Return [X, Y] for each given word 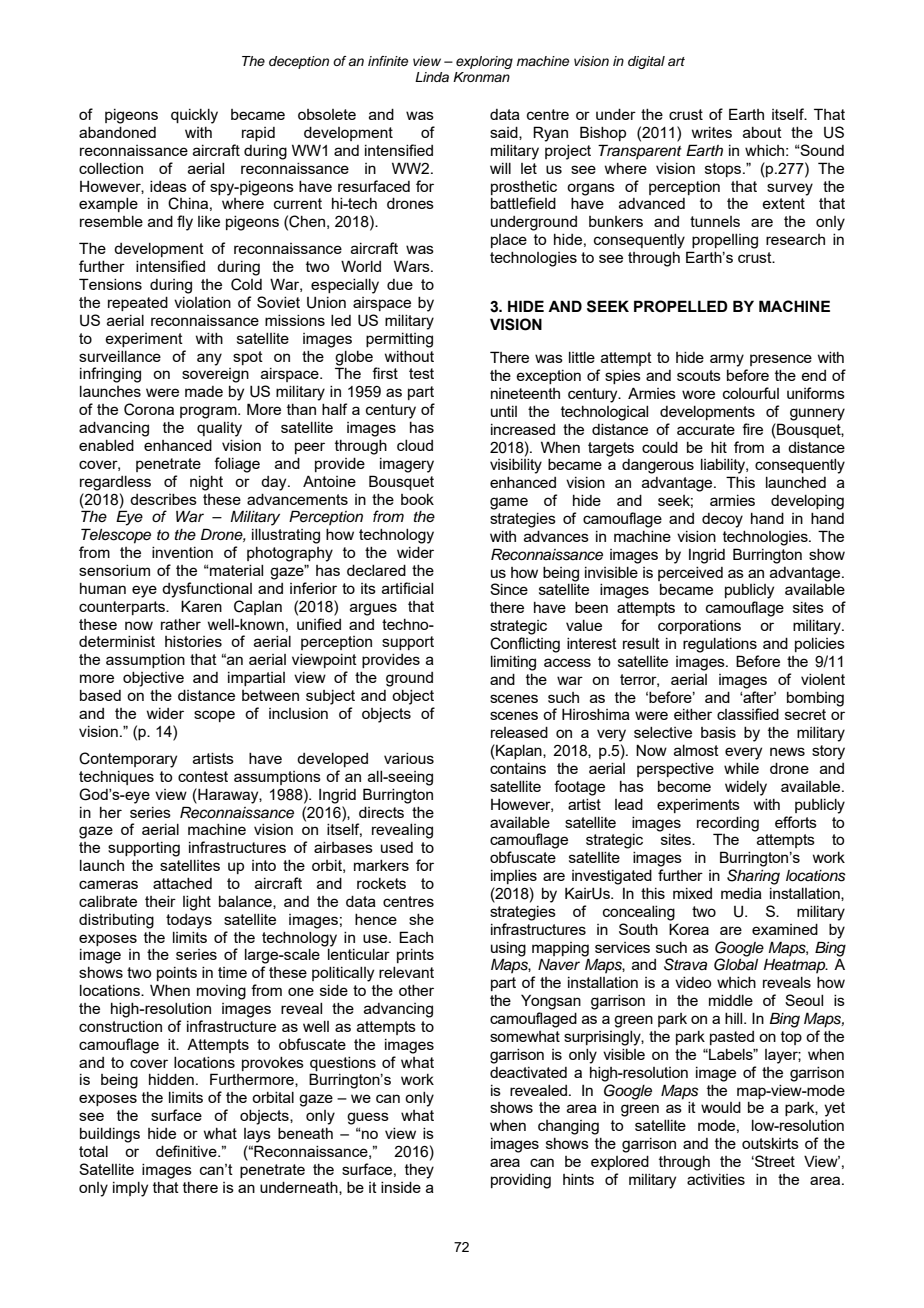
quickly [194, 116]
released [519, 732]
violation [202, 302]
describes [163, 499]
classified [748, 714]
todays [189, 921]
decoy [722, 520]
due [400, 284]
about [762, 132]
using [508, 949]
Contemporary [128, 760]
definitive [187, 1151]
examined [785, 929]
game [509, 503]
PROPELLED [681, 306]
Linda [432, 77]
